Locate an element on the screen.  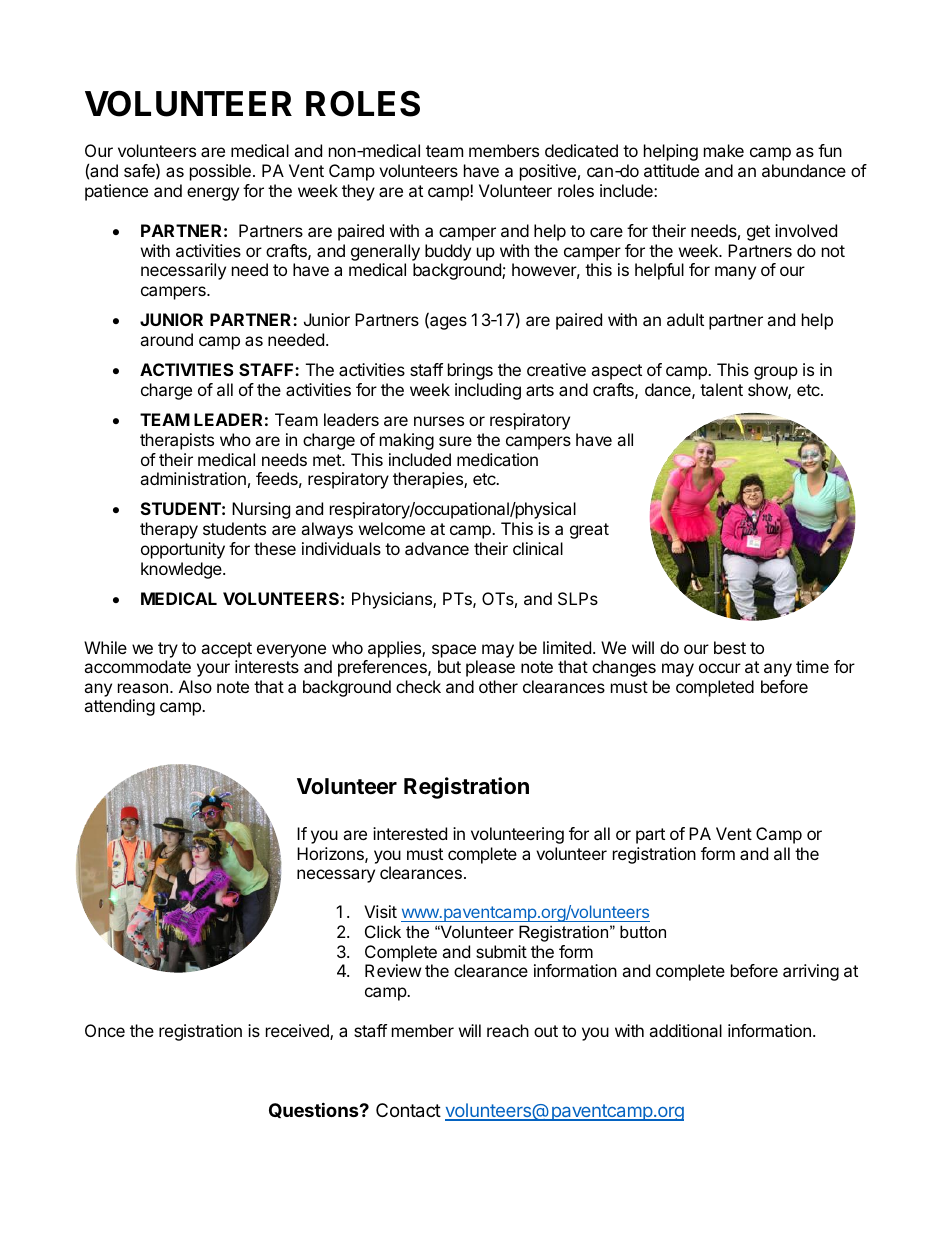
arriving is located at coordinates (811, 972).
